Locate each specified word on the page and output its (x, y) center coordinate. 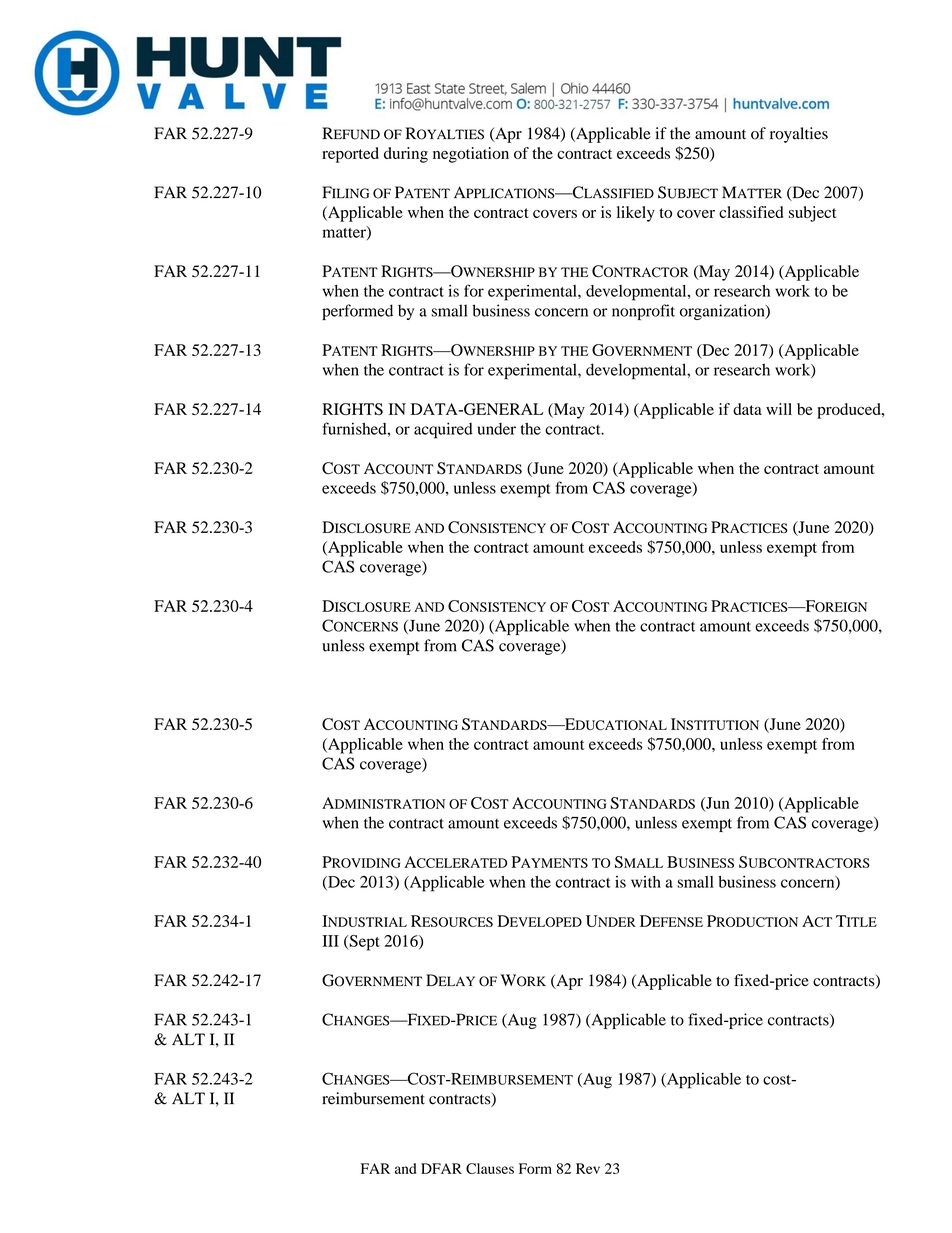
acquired (443, 430)
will (779, 409)
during (406, 155)
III (330, 941)
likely (636, 214)
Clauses (490, 1168)
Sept (363, 943)
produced (850, 411)
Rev (588, 1168)
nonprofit (643, 312)
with (646, 882)
